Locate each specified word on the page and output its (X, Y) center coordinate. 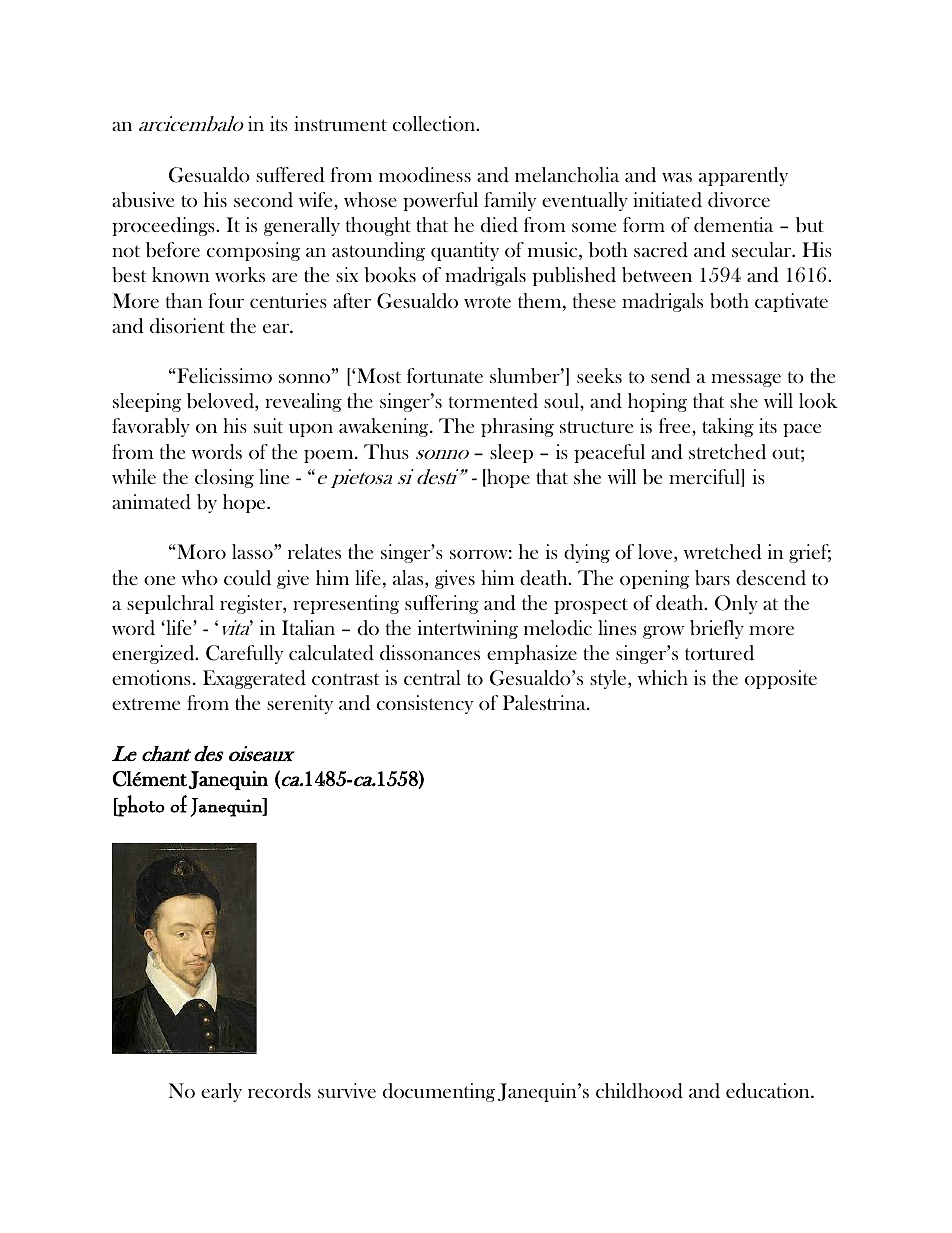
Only (736, 604)
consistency (425, 704)
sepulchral (170, 604)
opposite (781, 679)
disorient (187, 326)
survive (347, 1090)
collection (435, 123)
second (263, 200)
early (221, 1092)
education (769, 1091)
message (746, 380)
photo (140, 806)
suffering (442, 604)
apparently (743, 176)
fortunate (445, 375)
